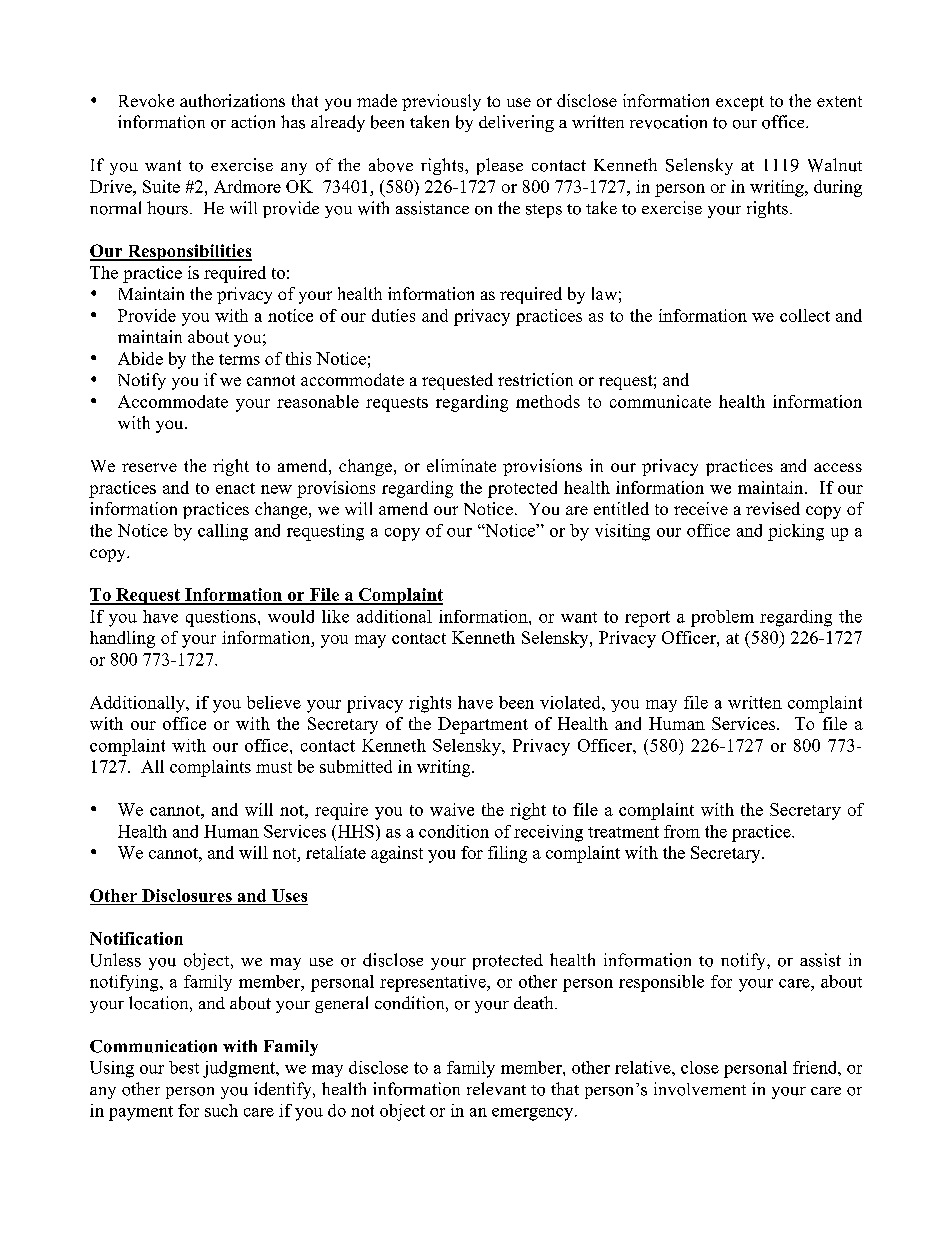 The width and height of the screenshot is (952, 1233). Describe the element at coordinates (184, 1067) in the screenshot. I see `best` at that location.
